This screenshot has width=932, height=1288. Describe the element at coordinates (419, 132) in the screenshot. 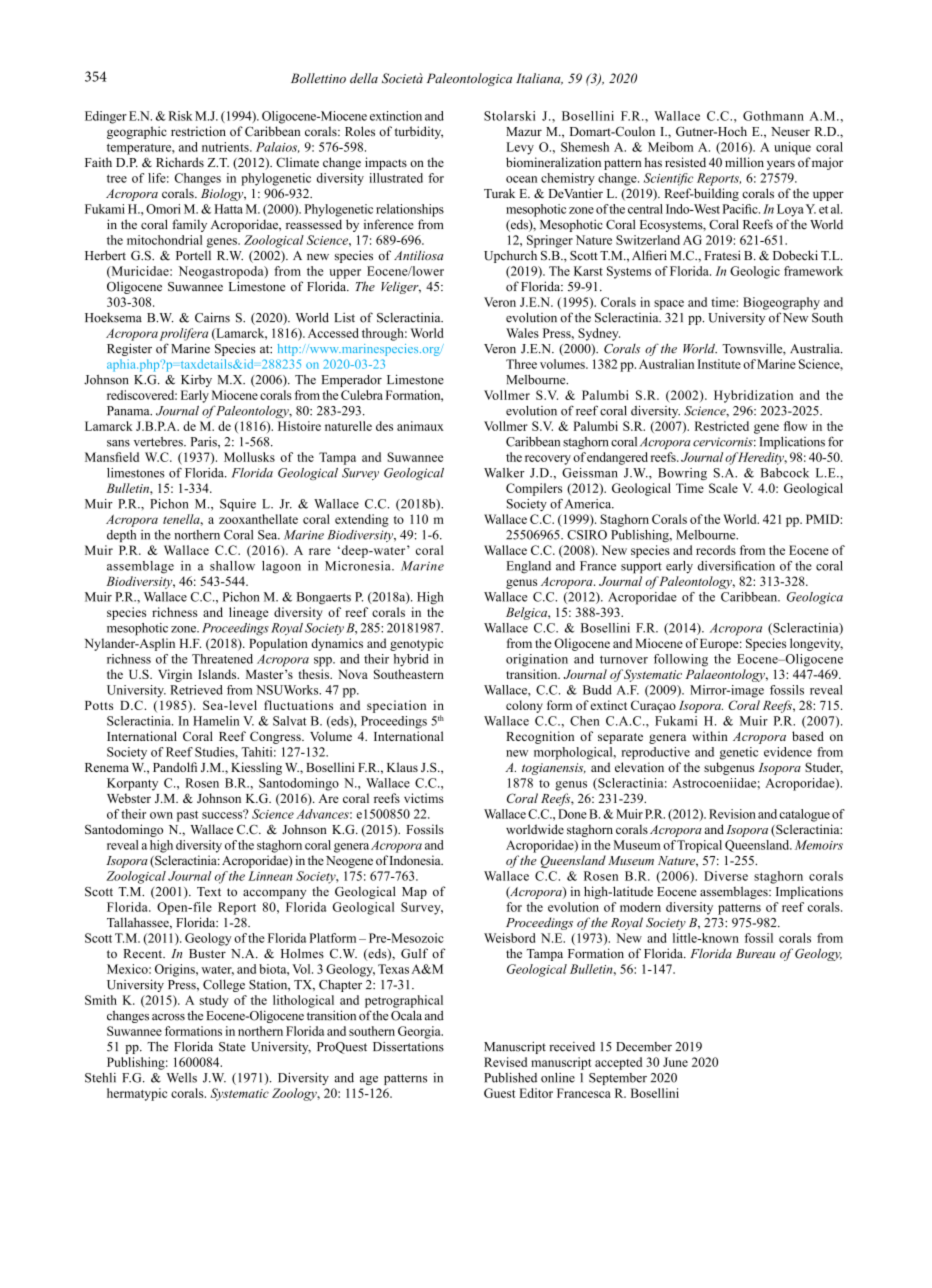

I see `turbidity` at that location.
